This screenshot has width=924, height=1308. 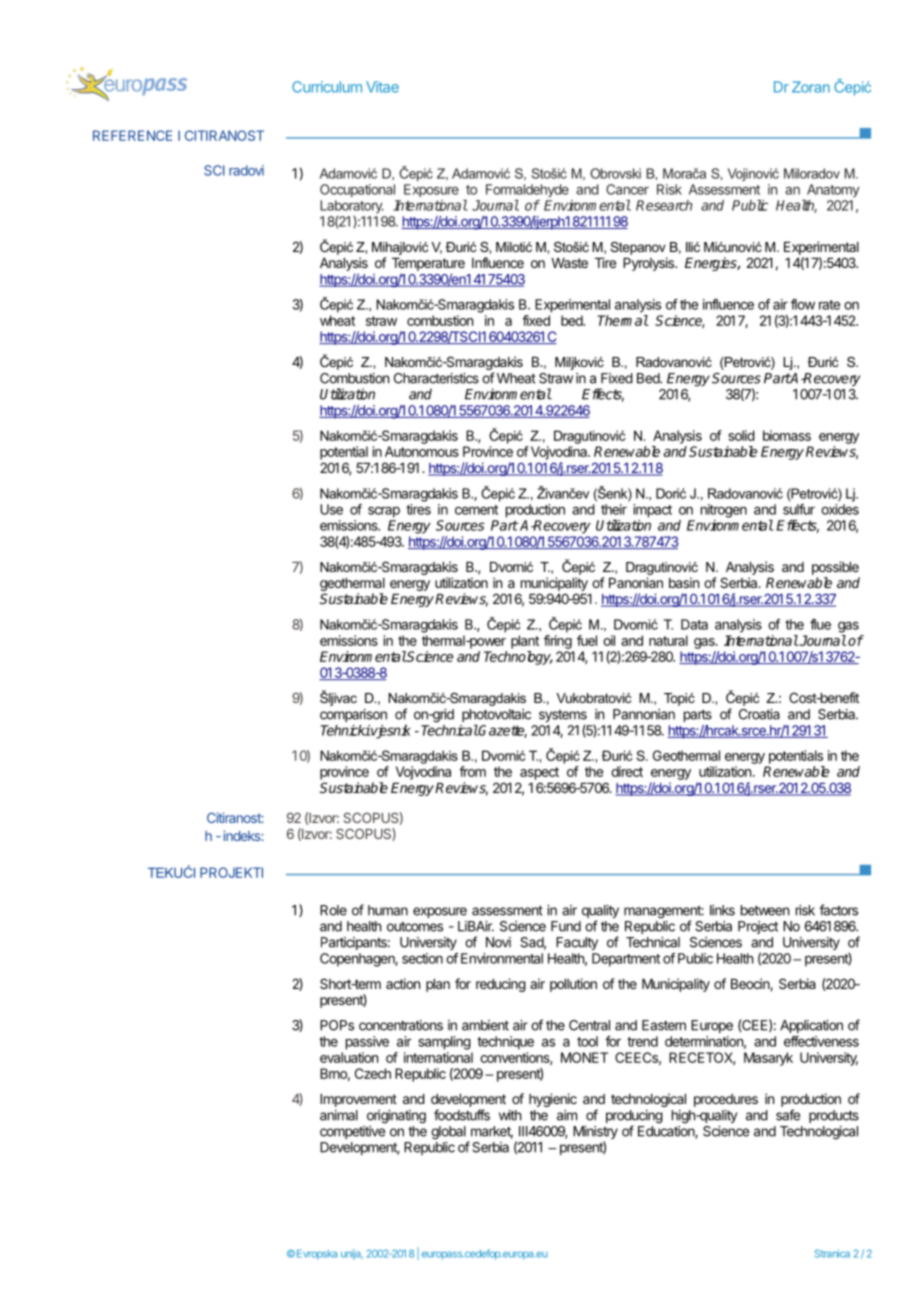 I want to click on REFERENCE, so click(x=132, y=135).
